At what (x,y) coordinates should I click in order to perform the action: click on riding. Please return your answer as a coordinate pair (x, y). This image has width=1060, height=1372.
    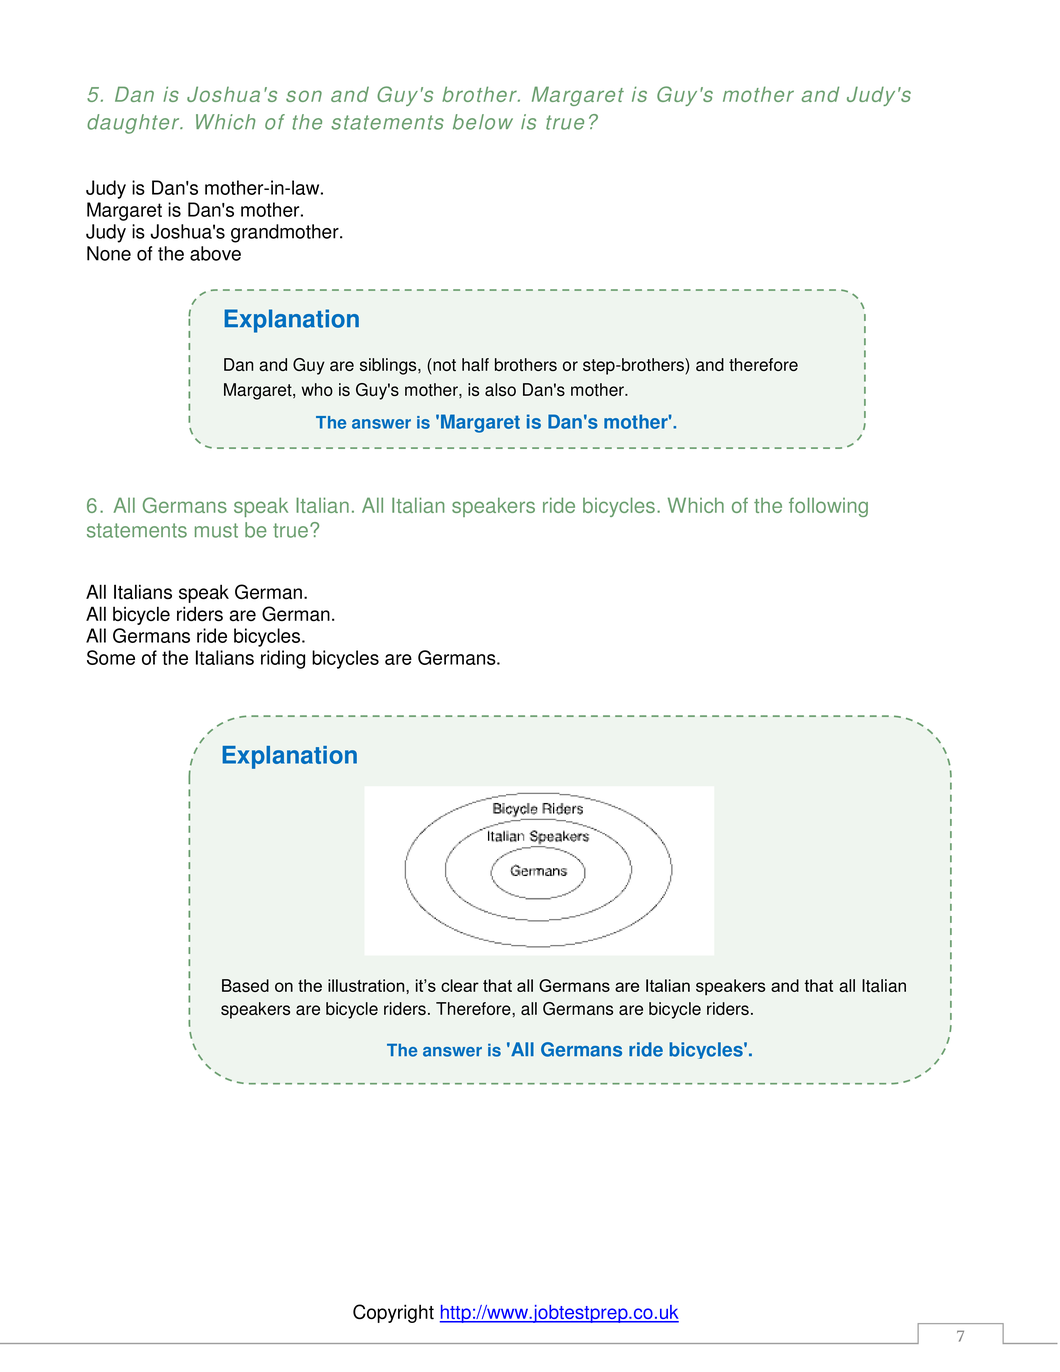
    Looking at the image, I should click on (283, 659).
